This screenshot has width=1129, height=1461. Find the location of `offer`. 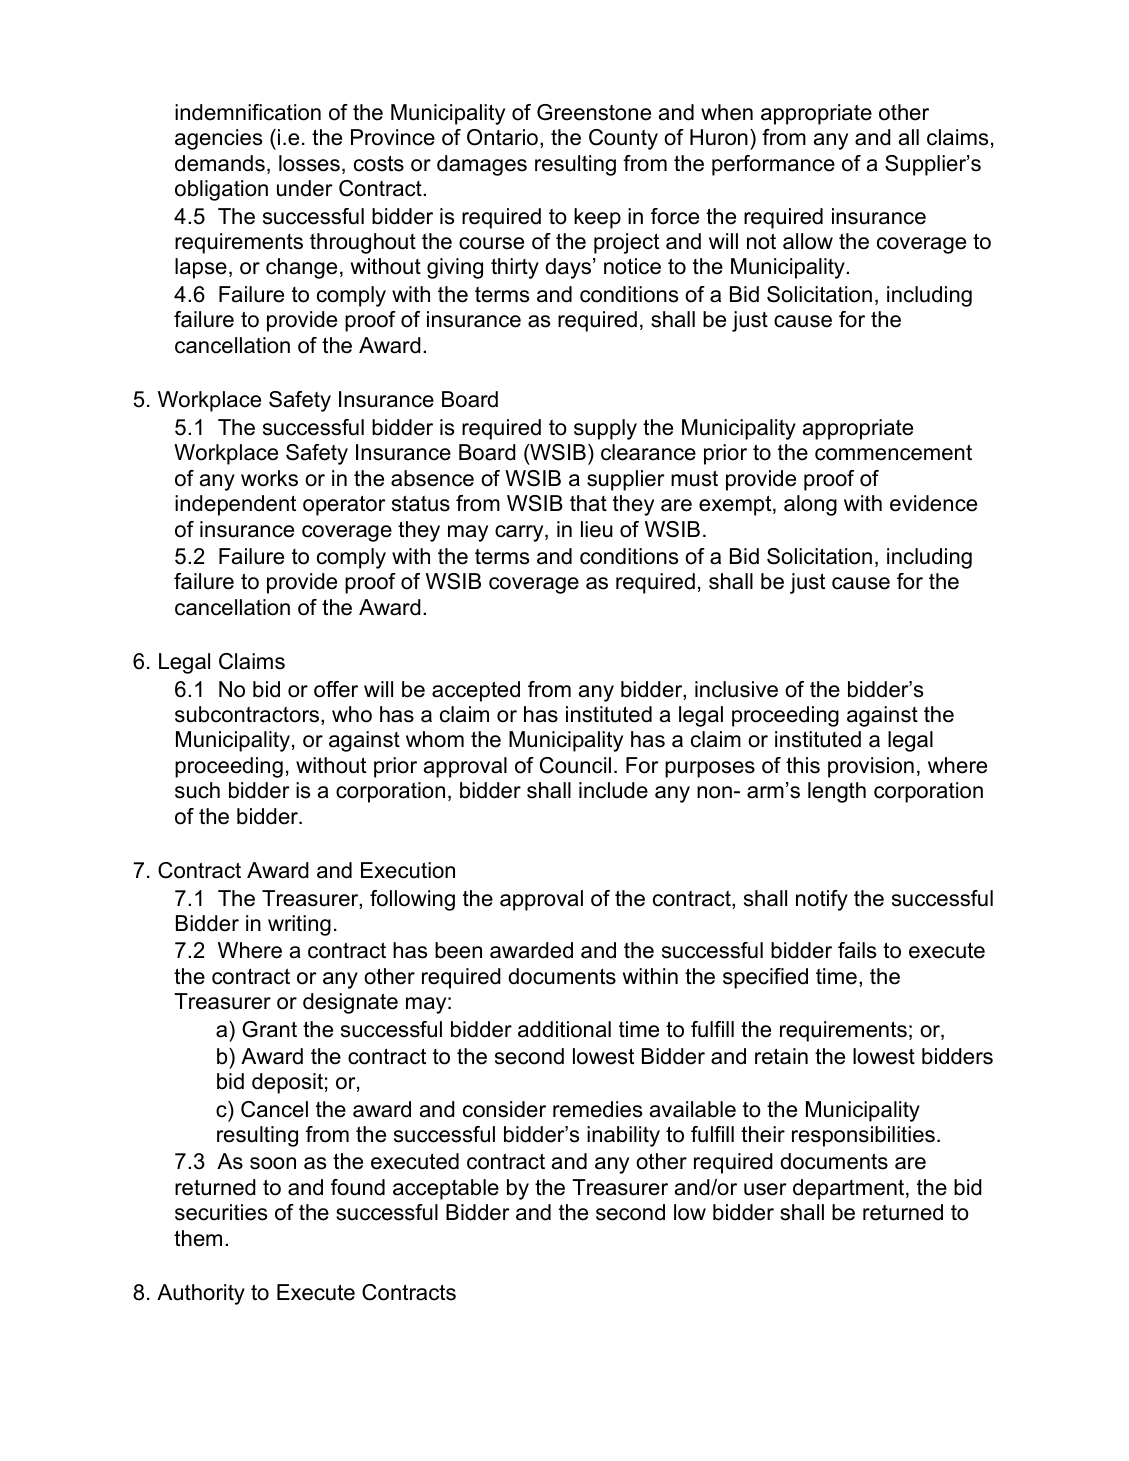

offer is located at coordinates (336, 689).
